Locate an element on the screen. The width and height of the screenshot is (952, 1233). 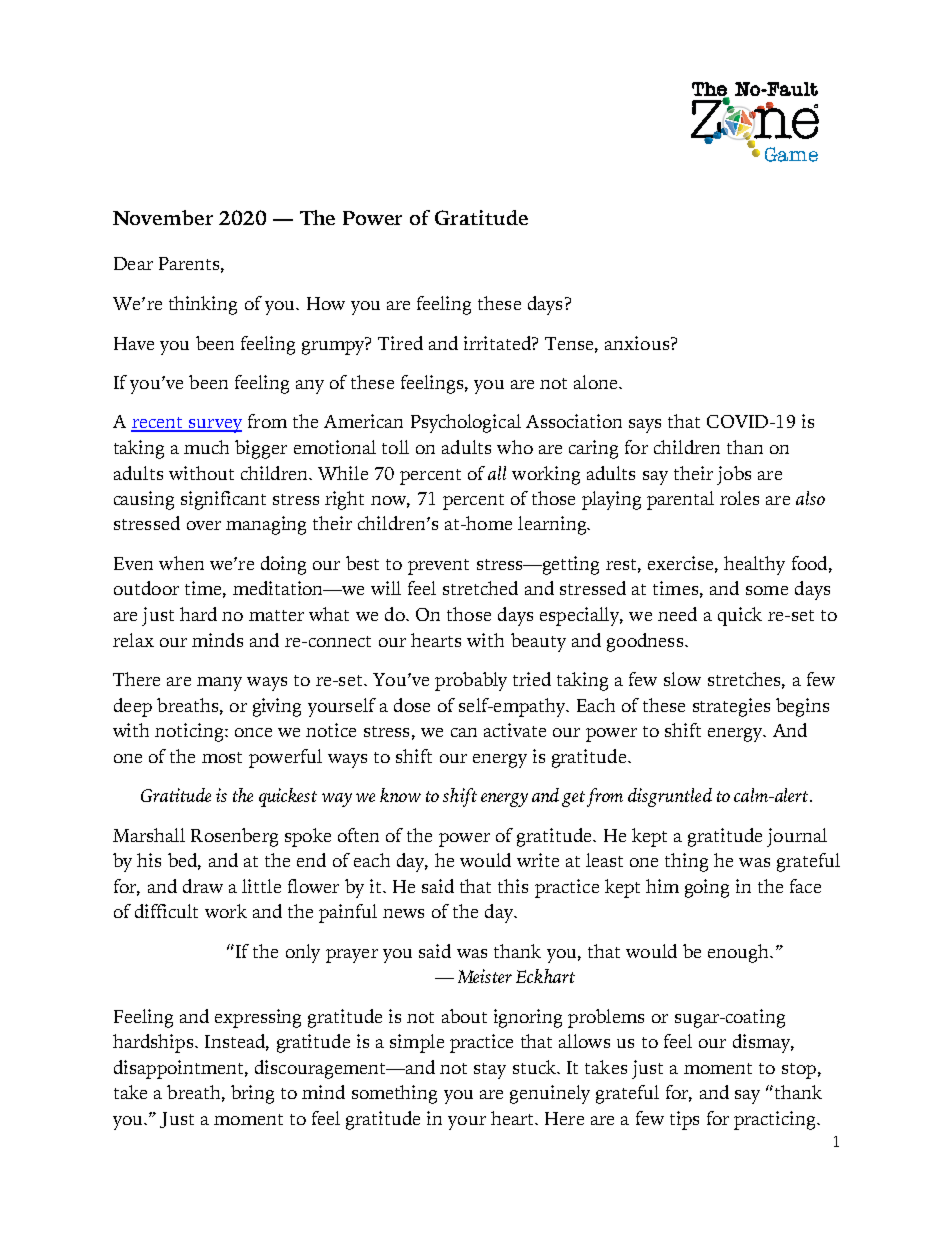
thinking is located at coordinates (203, 305).
